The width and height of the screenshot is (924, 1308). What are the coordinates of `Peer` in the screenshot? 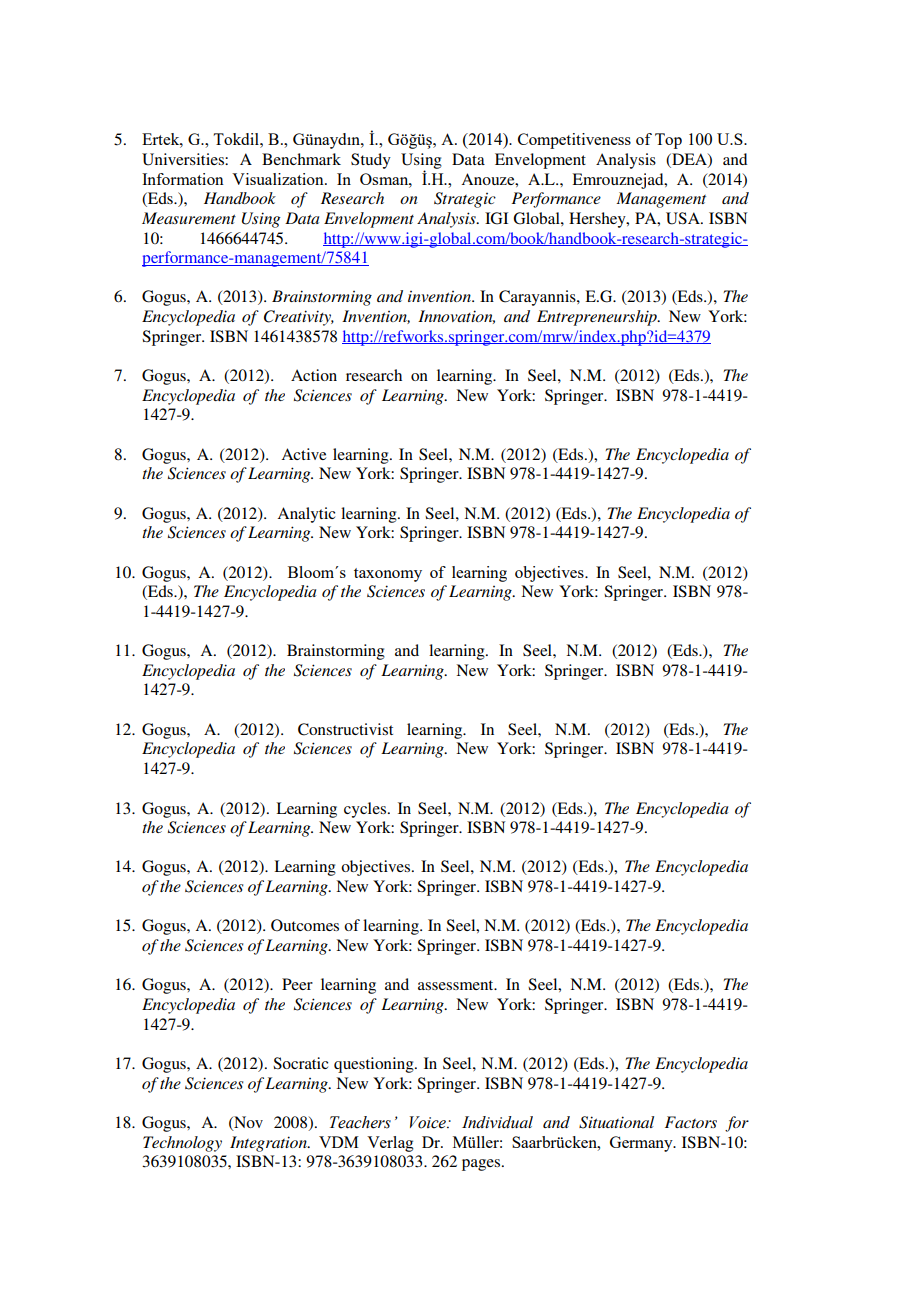 It's located at (297, 984).
